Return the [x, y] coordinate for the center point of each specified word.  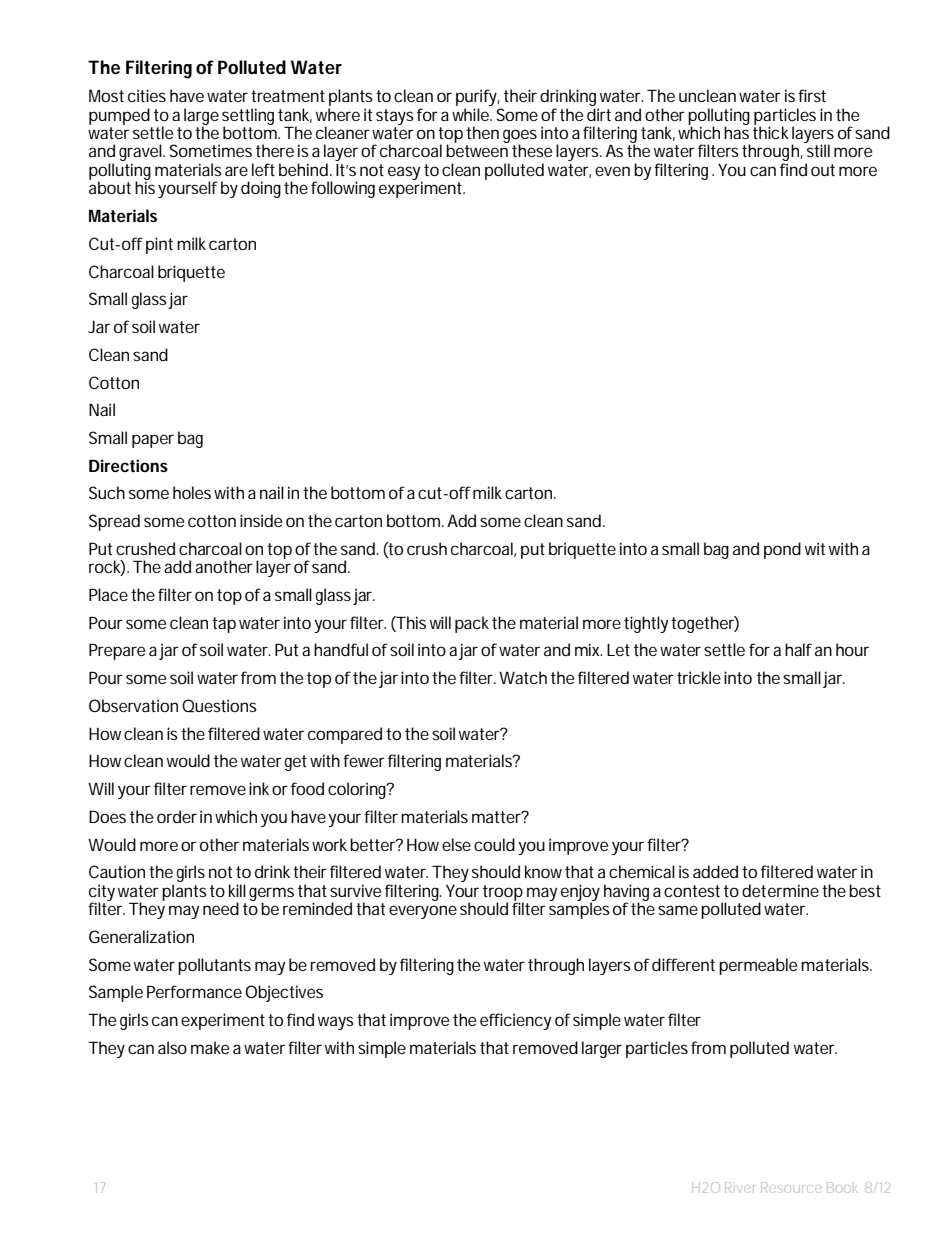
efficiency [515, 1021]
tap [224, 625]
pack [472, 624]
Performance [194, 991]
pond [782, 550]
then [482, 132]
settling [248, 117]
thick [771, 131]
